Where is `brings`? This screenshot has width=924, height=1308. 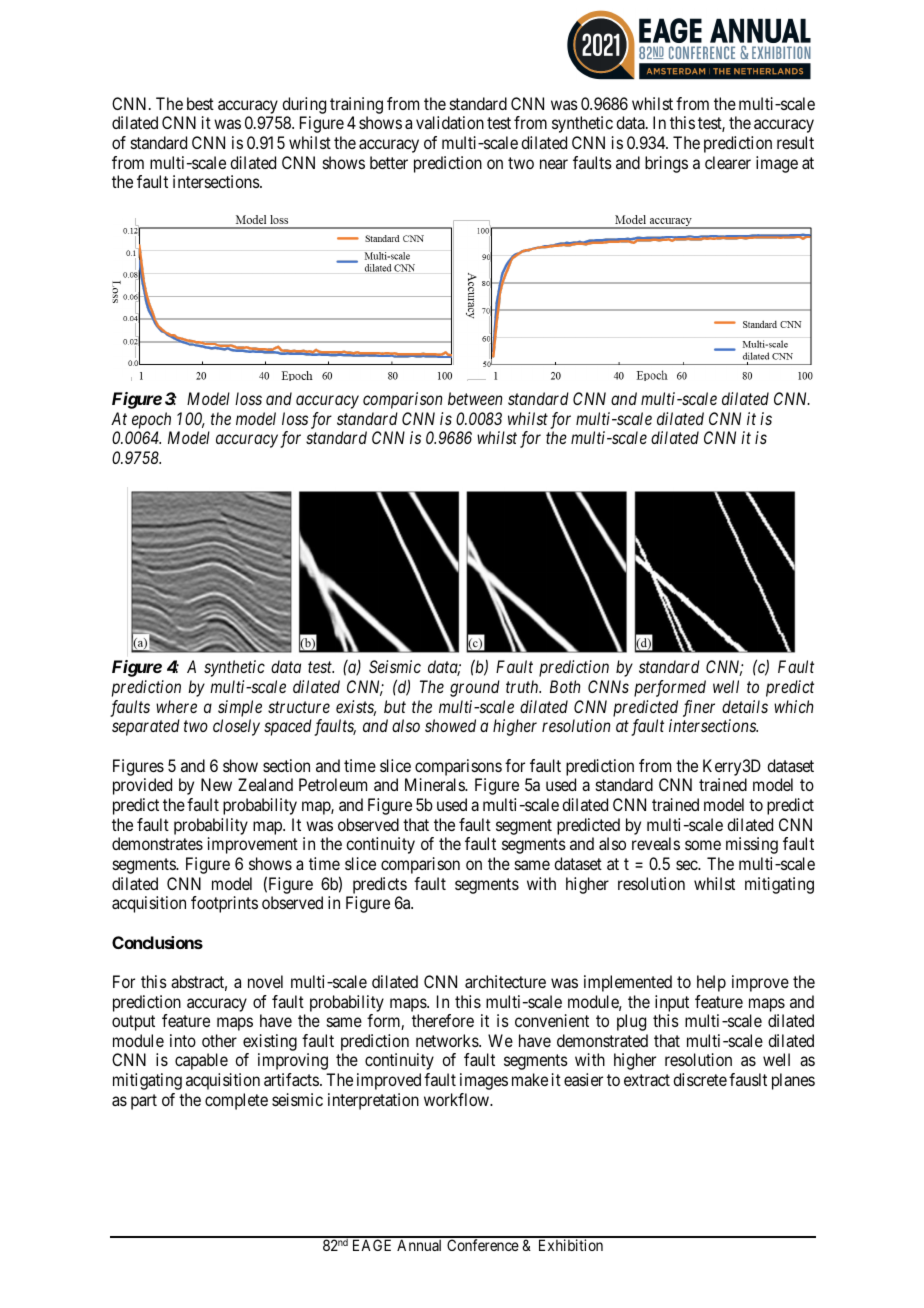 brings is located at coordinates (666, 164).
